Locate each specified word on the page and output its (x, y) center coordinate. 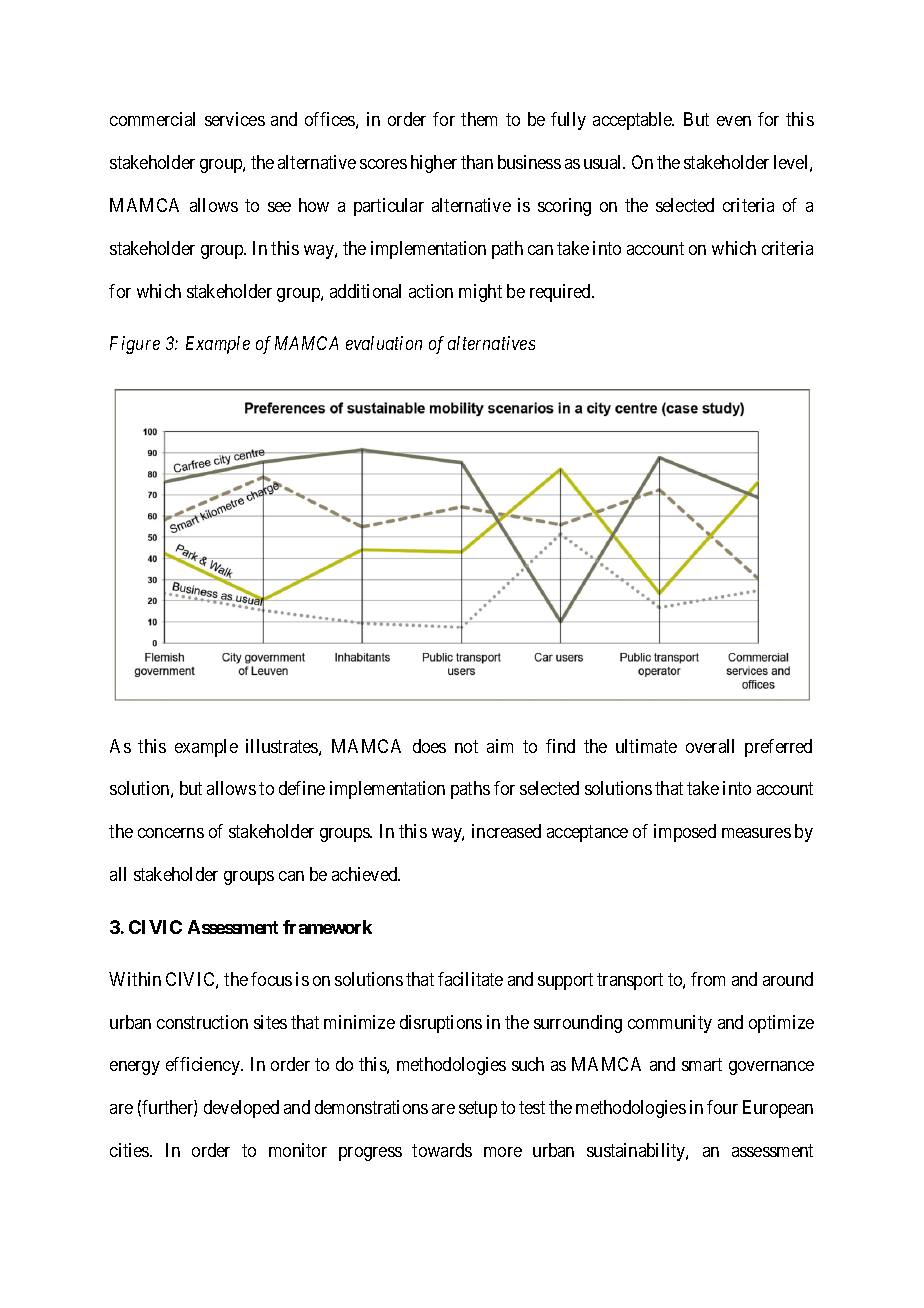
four (722, 1107)
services (235, 119)
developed (241, 1109)
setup (478, 1109)
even (734, 121)
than (477, 162)
